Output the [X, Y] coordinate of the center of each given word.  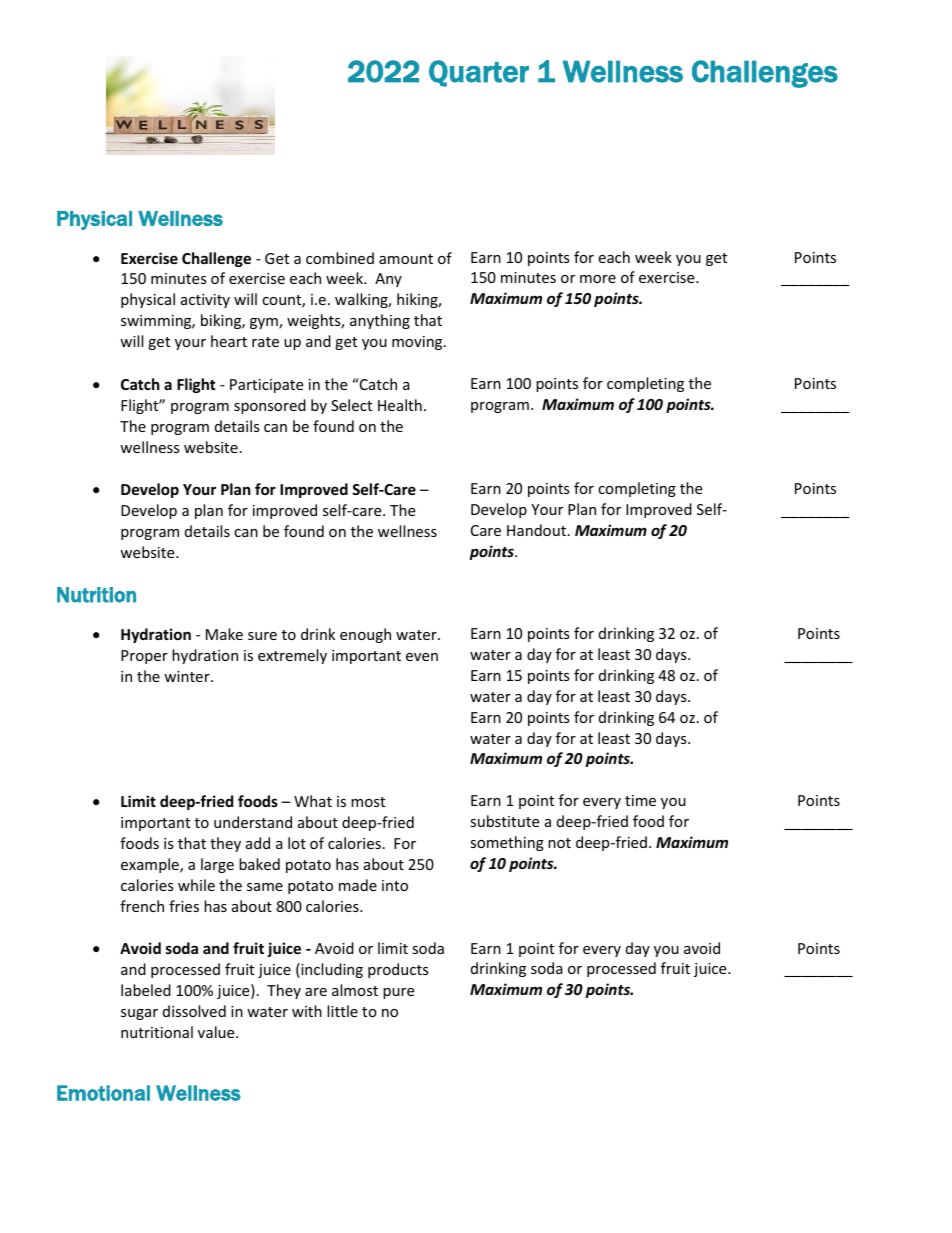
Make [224, 634]
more [598, 279]
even [422, 657]
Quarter [479, 73]
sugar [139, 1014]
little [342, 1011]
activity [205, 301]
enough [365, 635]
